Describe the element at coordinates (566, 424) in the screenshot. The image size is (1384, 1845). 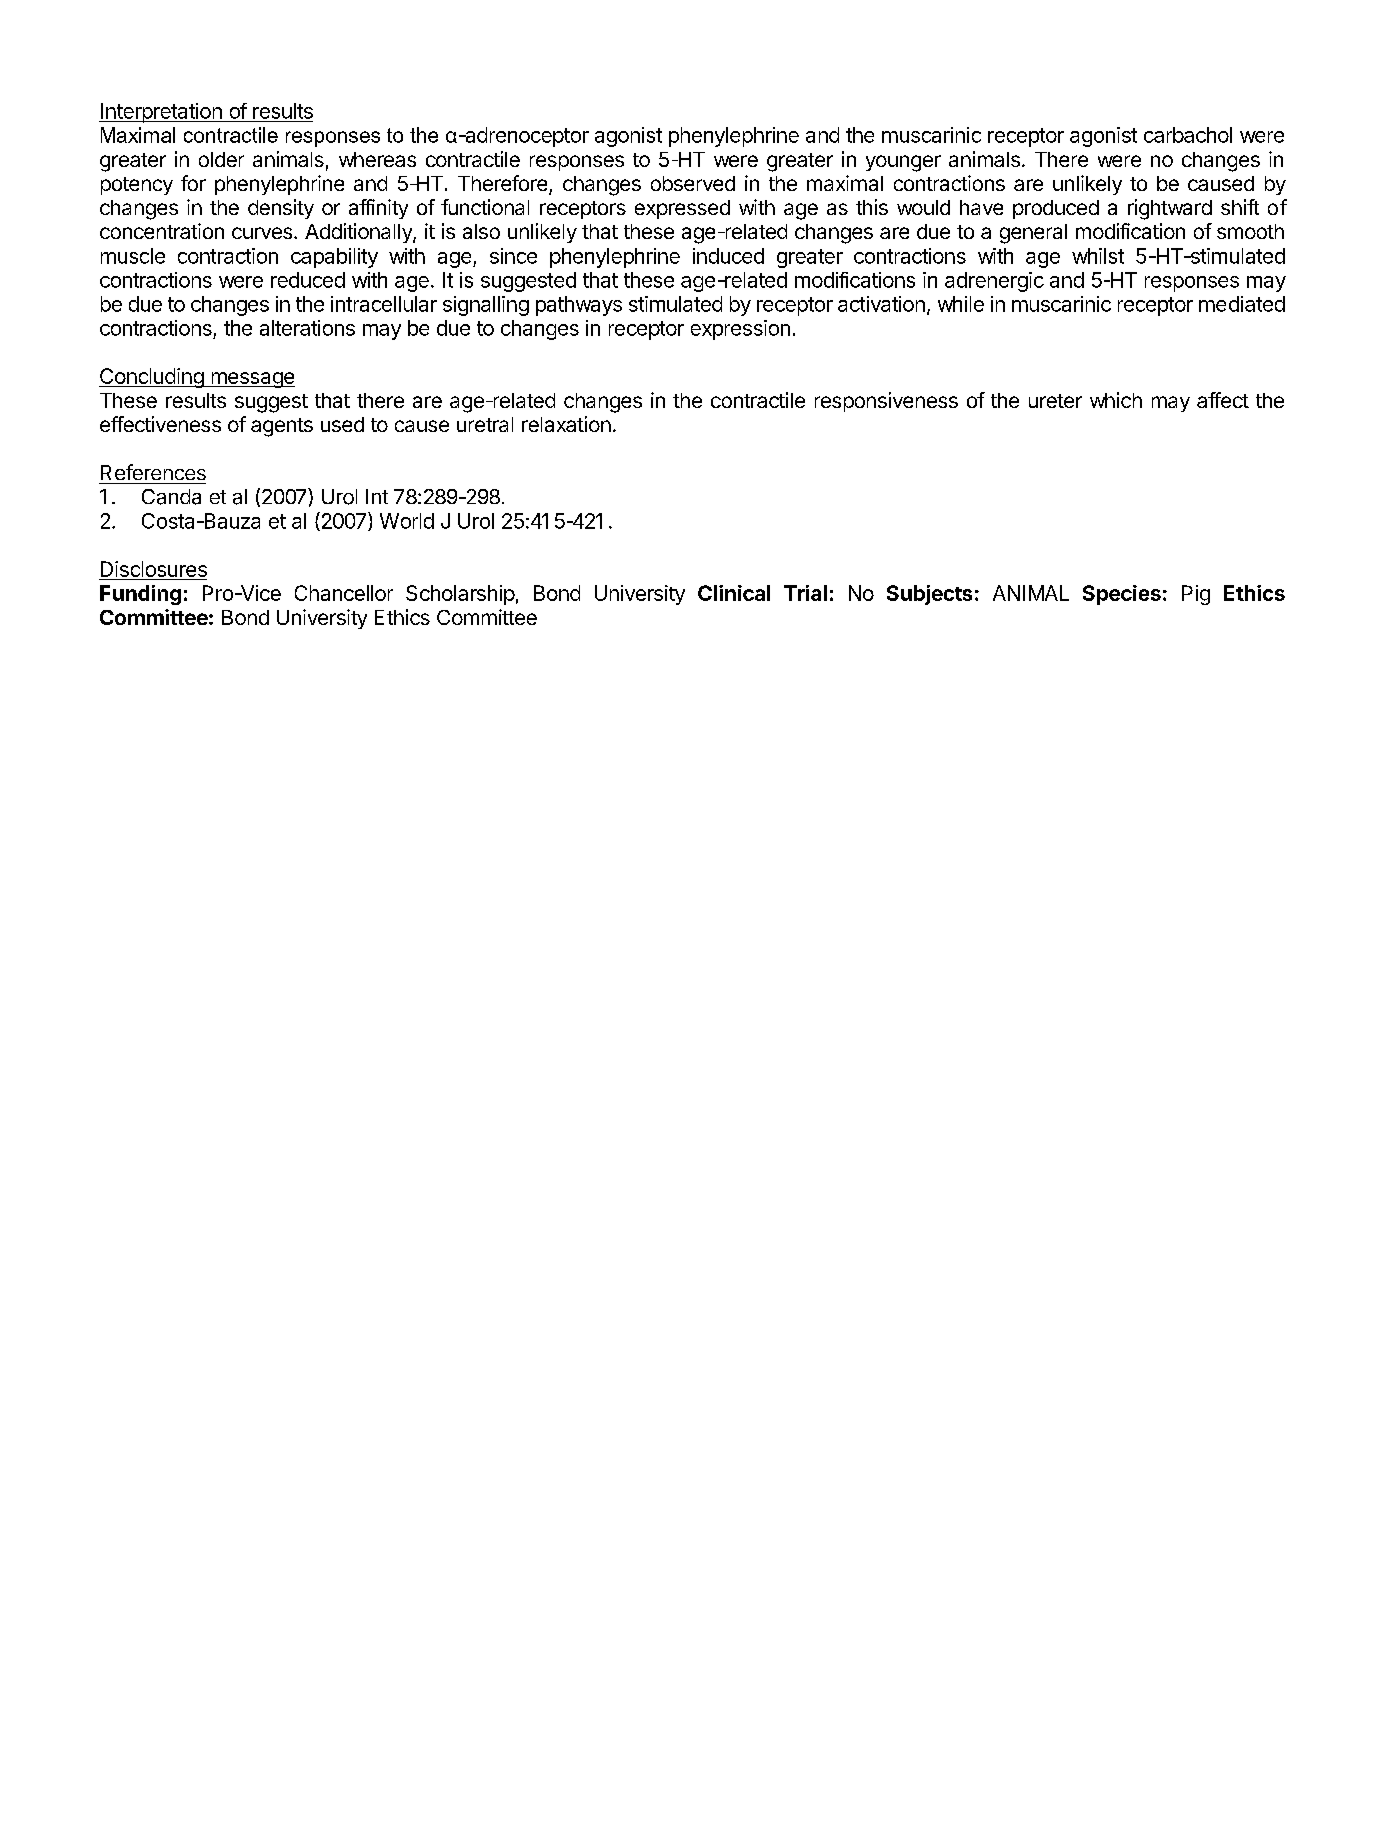
I see `relaxation` at that location.
